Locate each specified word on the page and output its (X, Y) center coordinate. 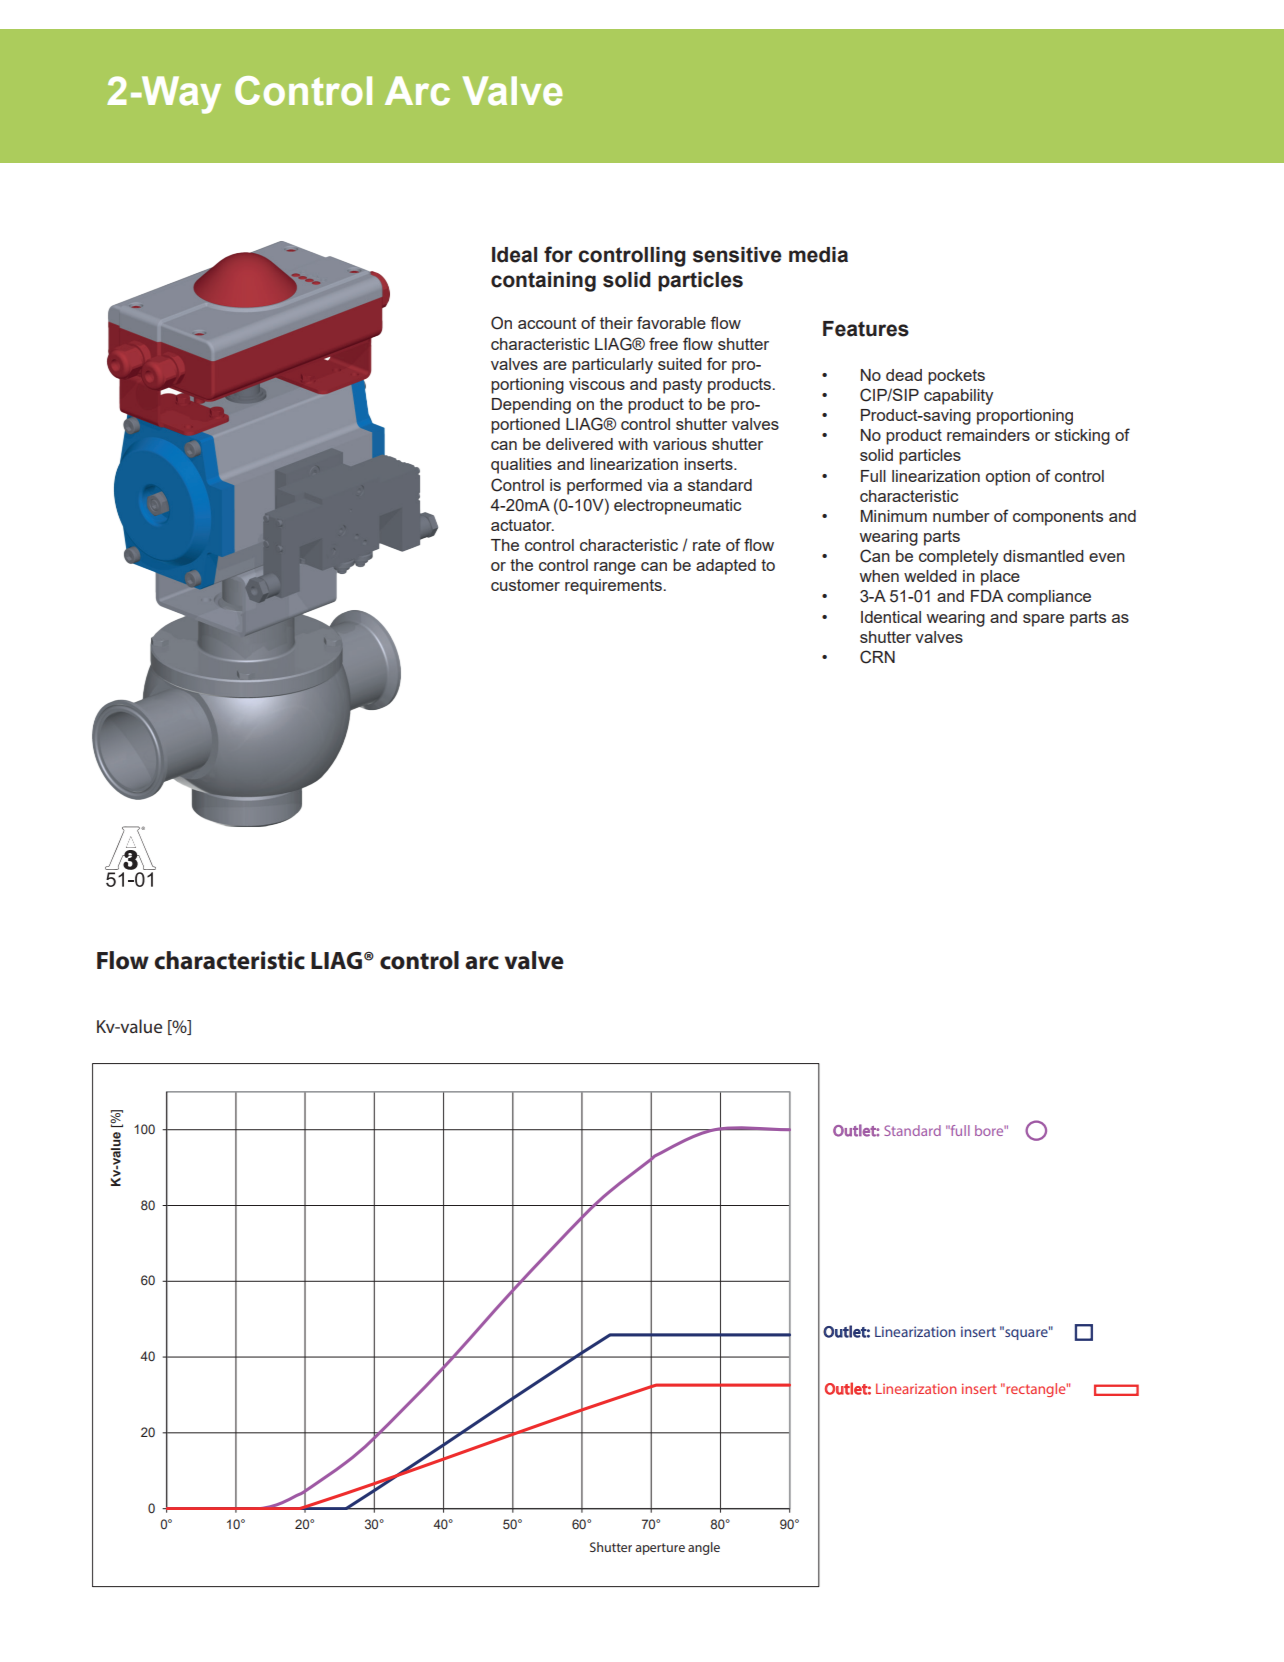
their (616, 323)
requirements (614, 587)
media (818, 255)
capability (958, 397)
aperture (660, 1549)
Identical (891, 617)
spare (1043, 620)
